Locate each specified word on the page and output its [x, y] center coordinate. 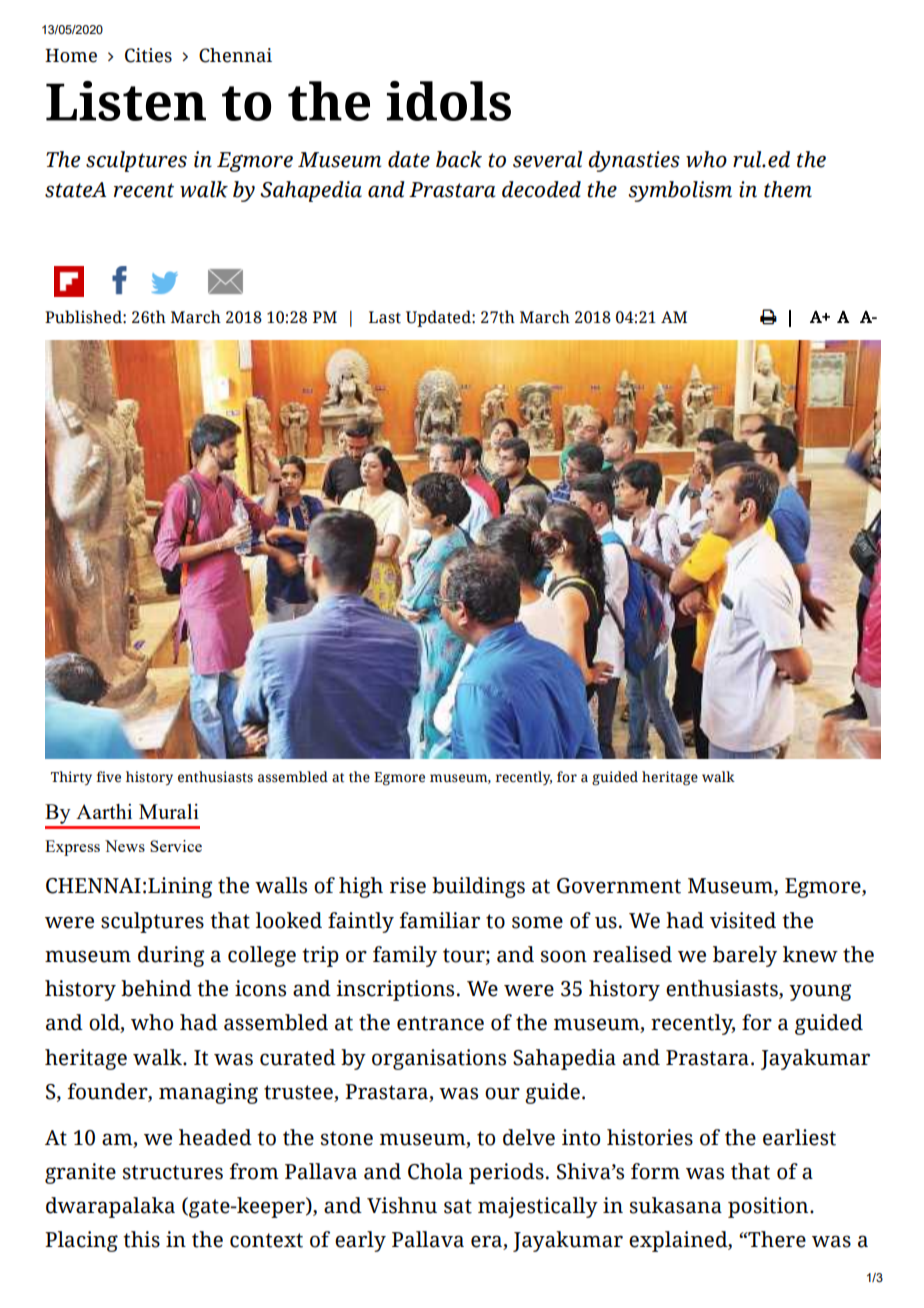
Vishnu [402, 1205]
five [108, 777]
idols [449, 101]
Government [619, 886]
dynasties [634, 161]
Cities [148, 55]
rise [408, 885]
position [769, 1207]
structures [173, 1172]
